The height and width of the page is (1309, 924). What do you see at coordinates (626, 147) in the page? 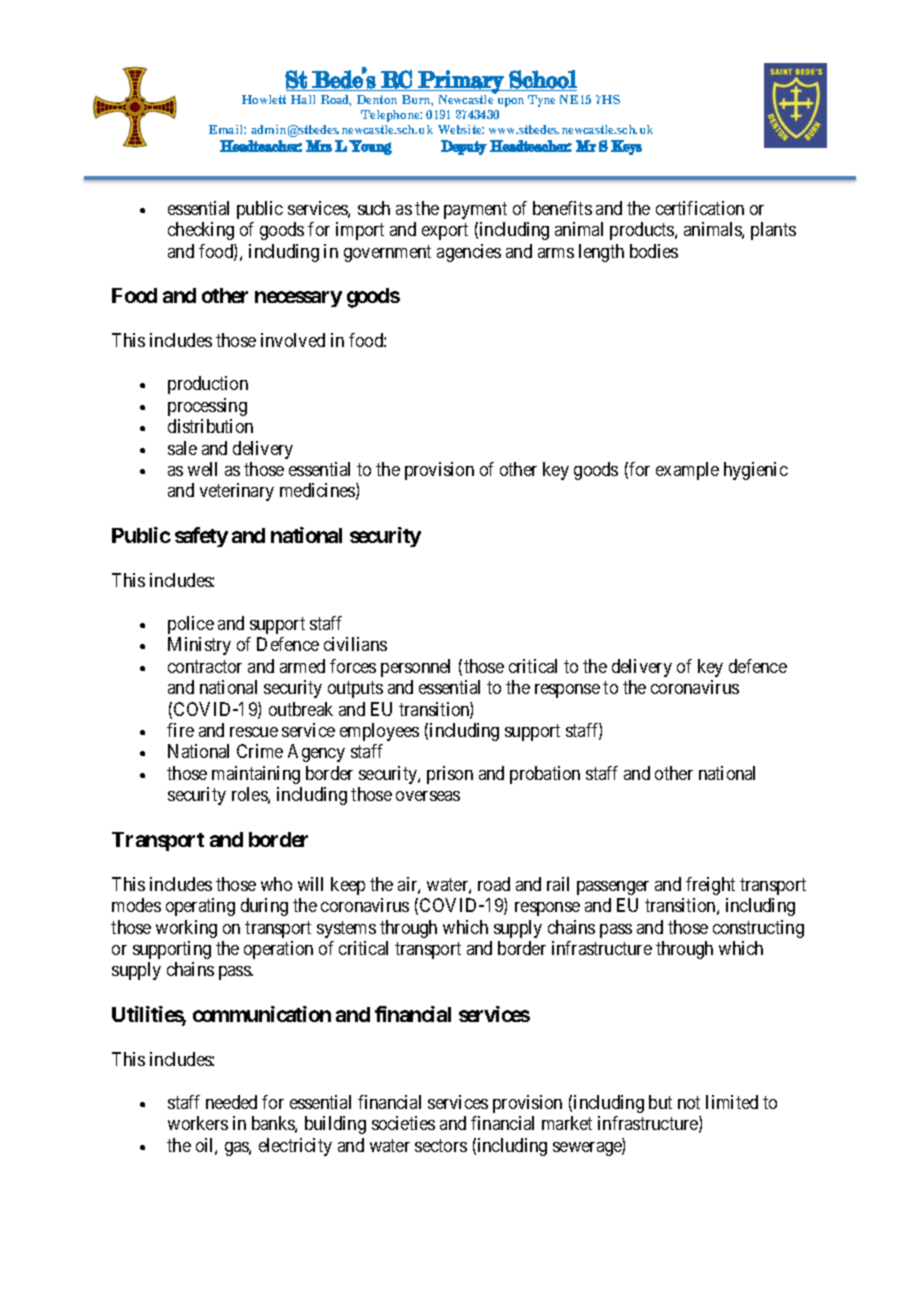
I see `Keys` at bounding box center [626, 147].
